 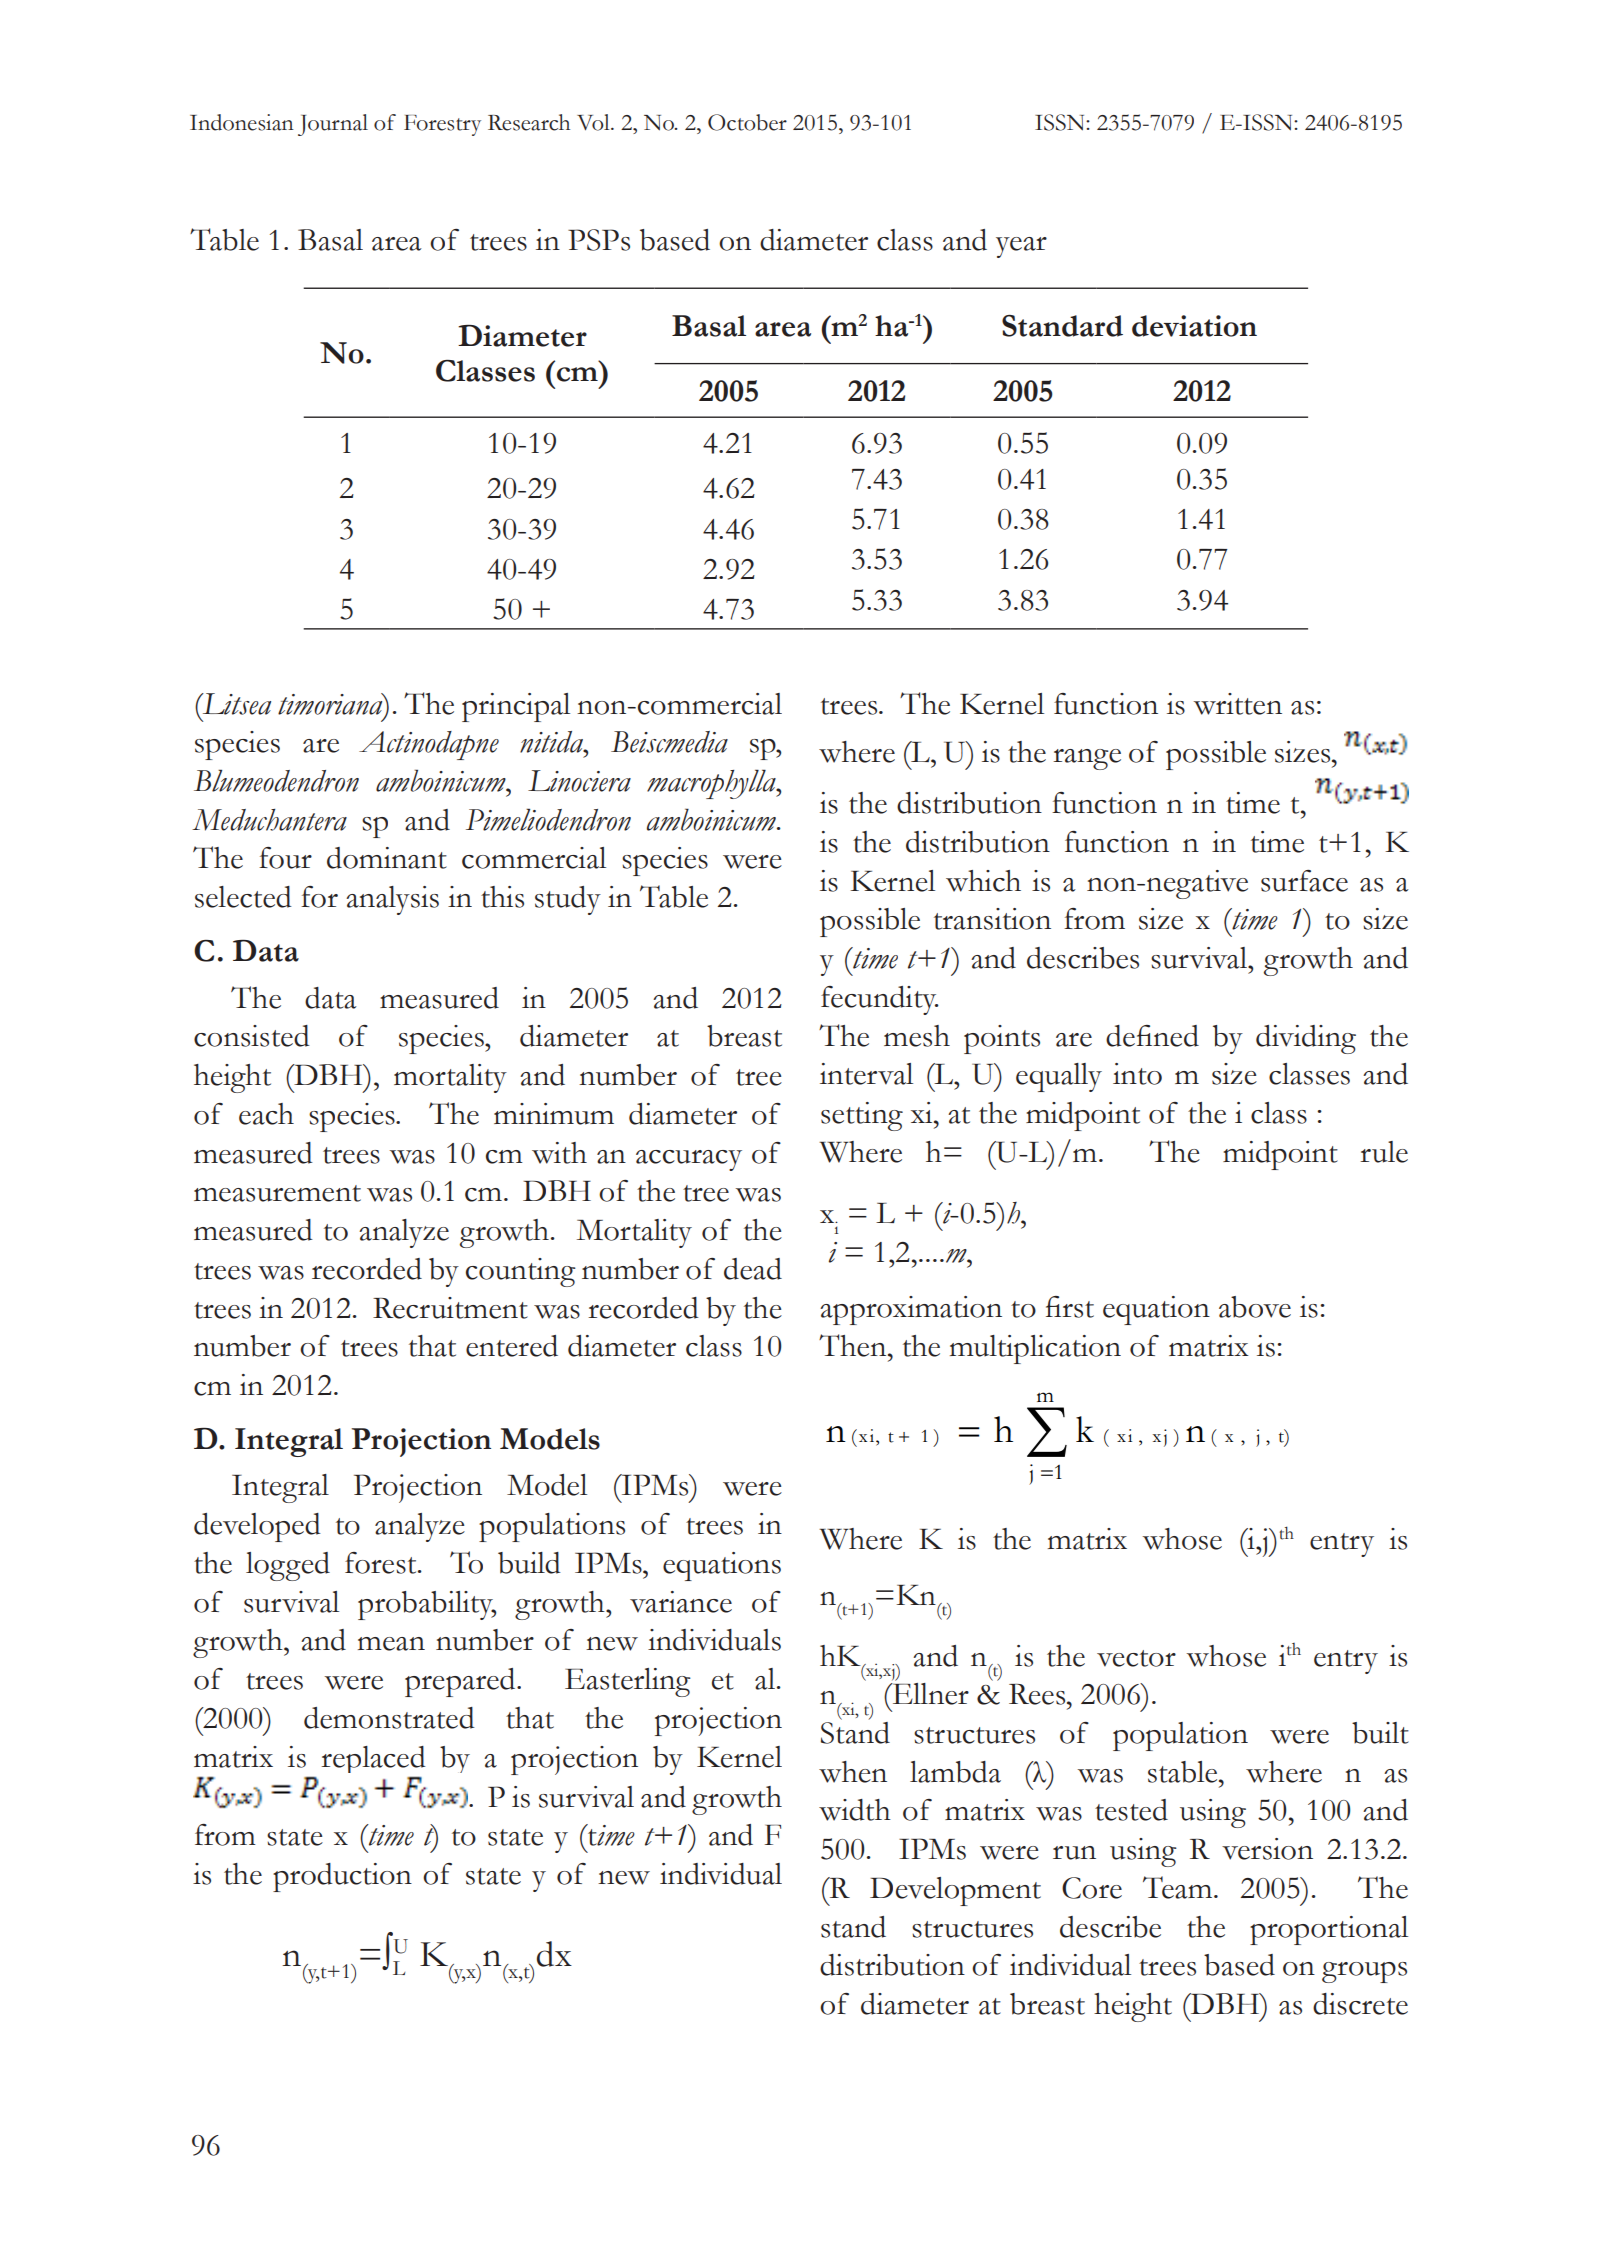 What do you see at coordinates (266, 1114) in the screenshot?
I see `each` at bounding box center [266, 1114].
